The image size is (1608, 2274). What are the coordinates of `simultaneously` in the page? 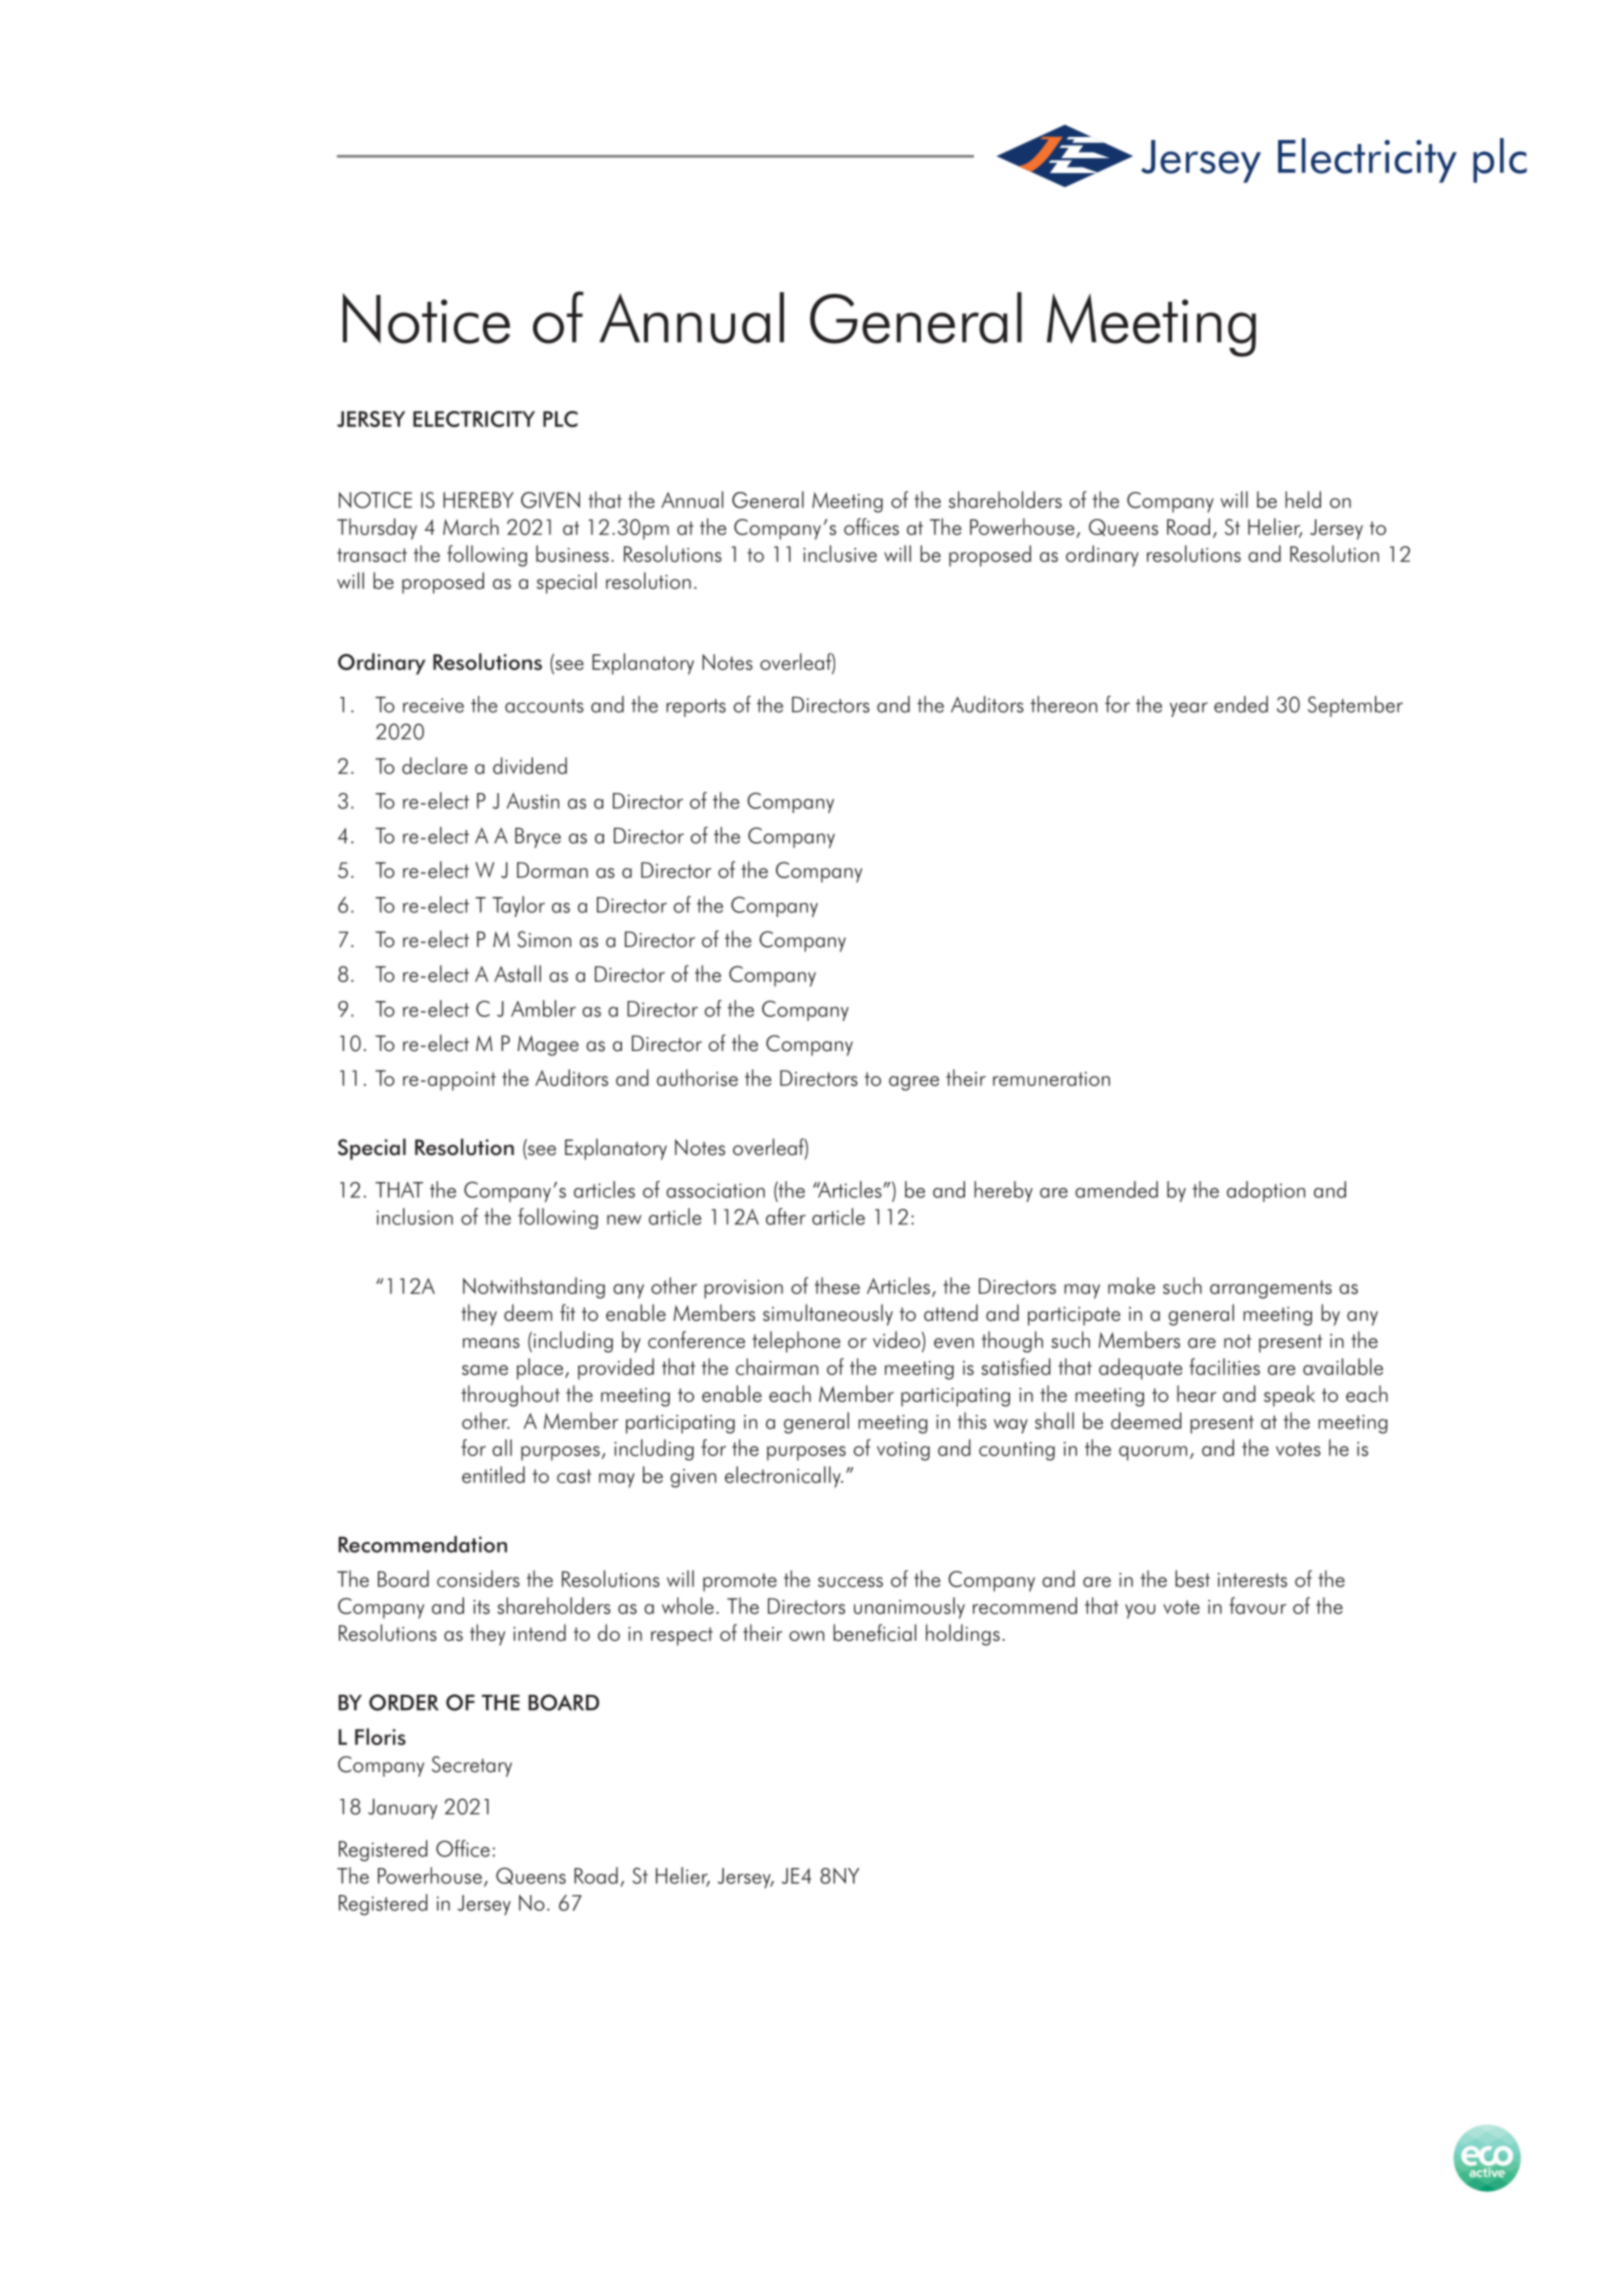 It's located at (828, 1315).
